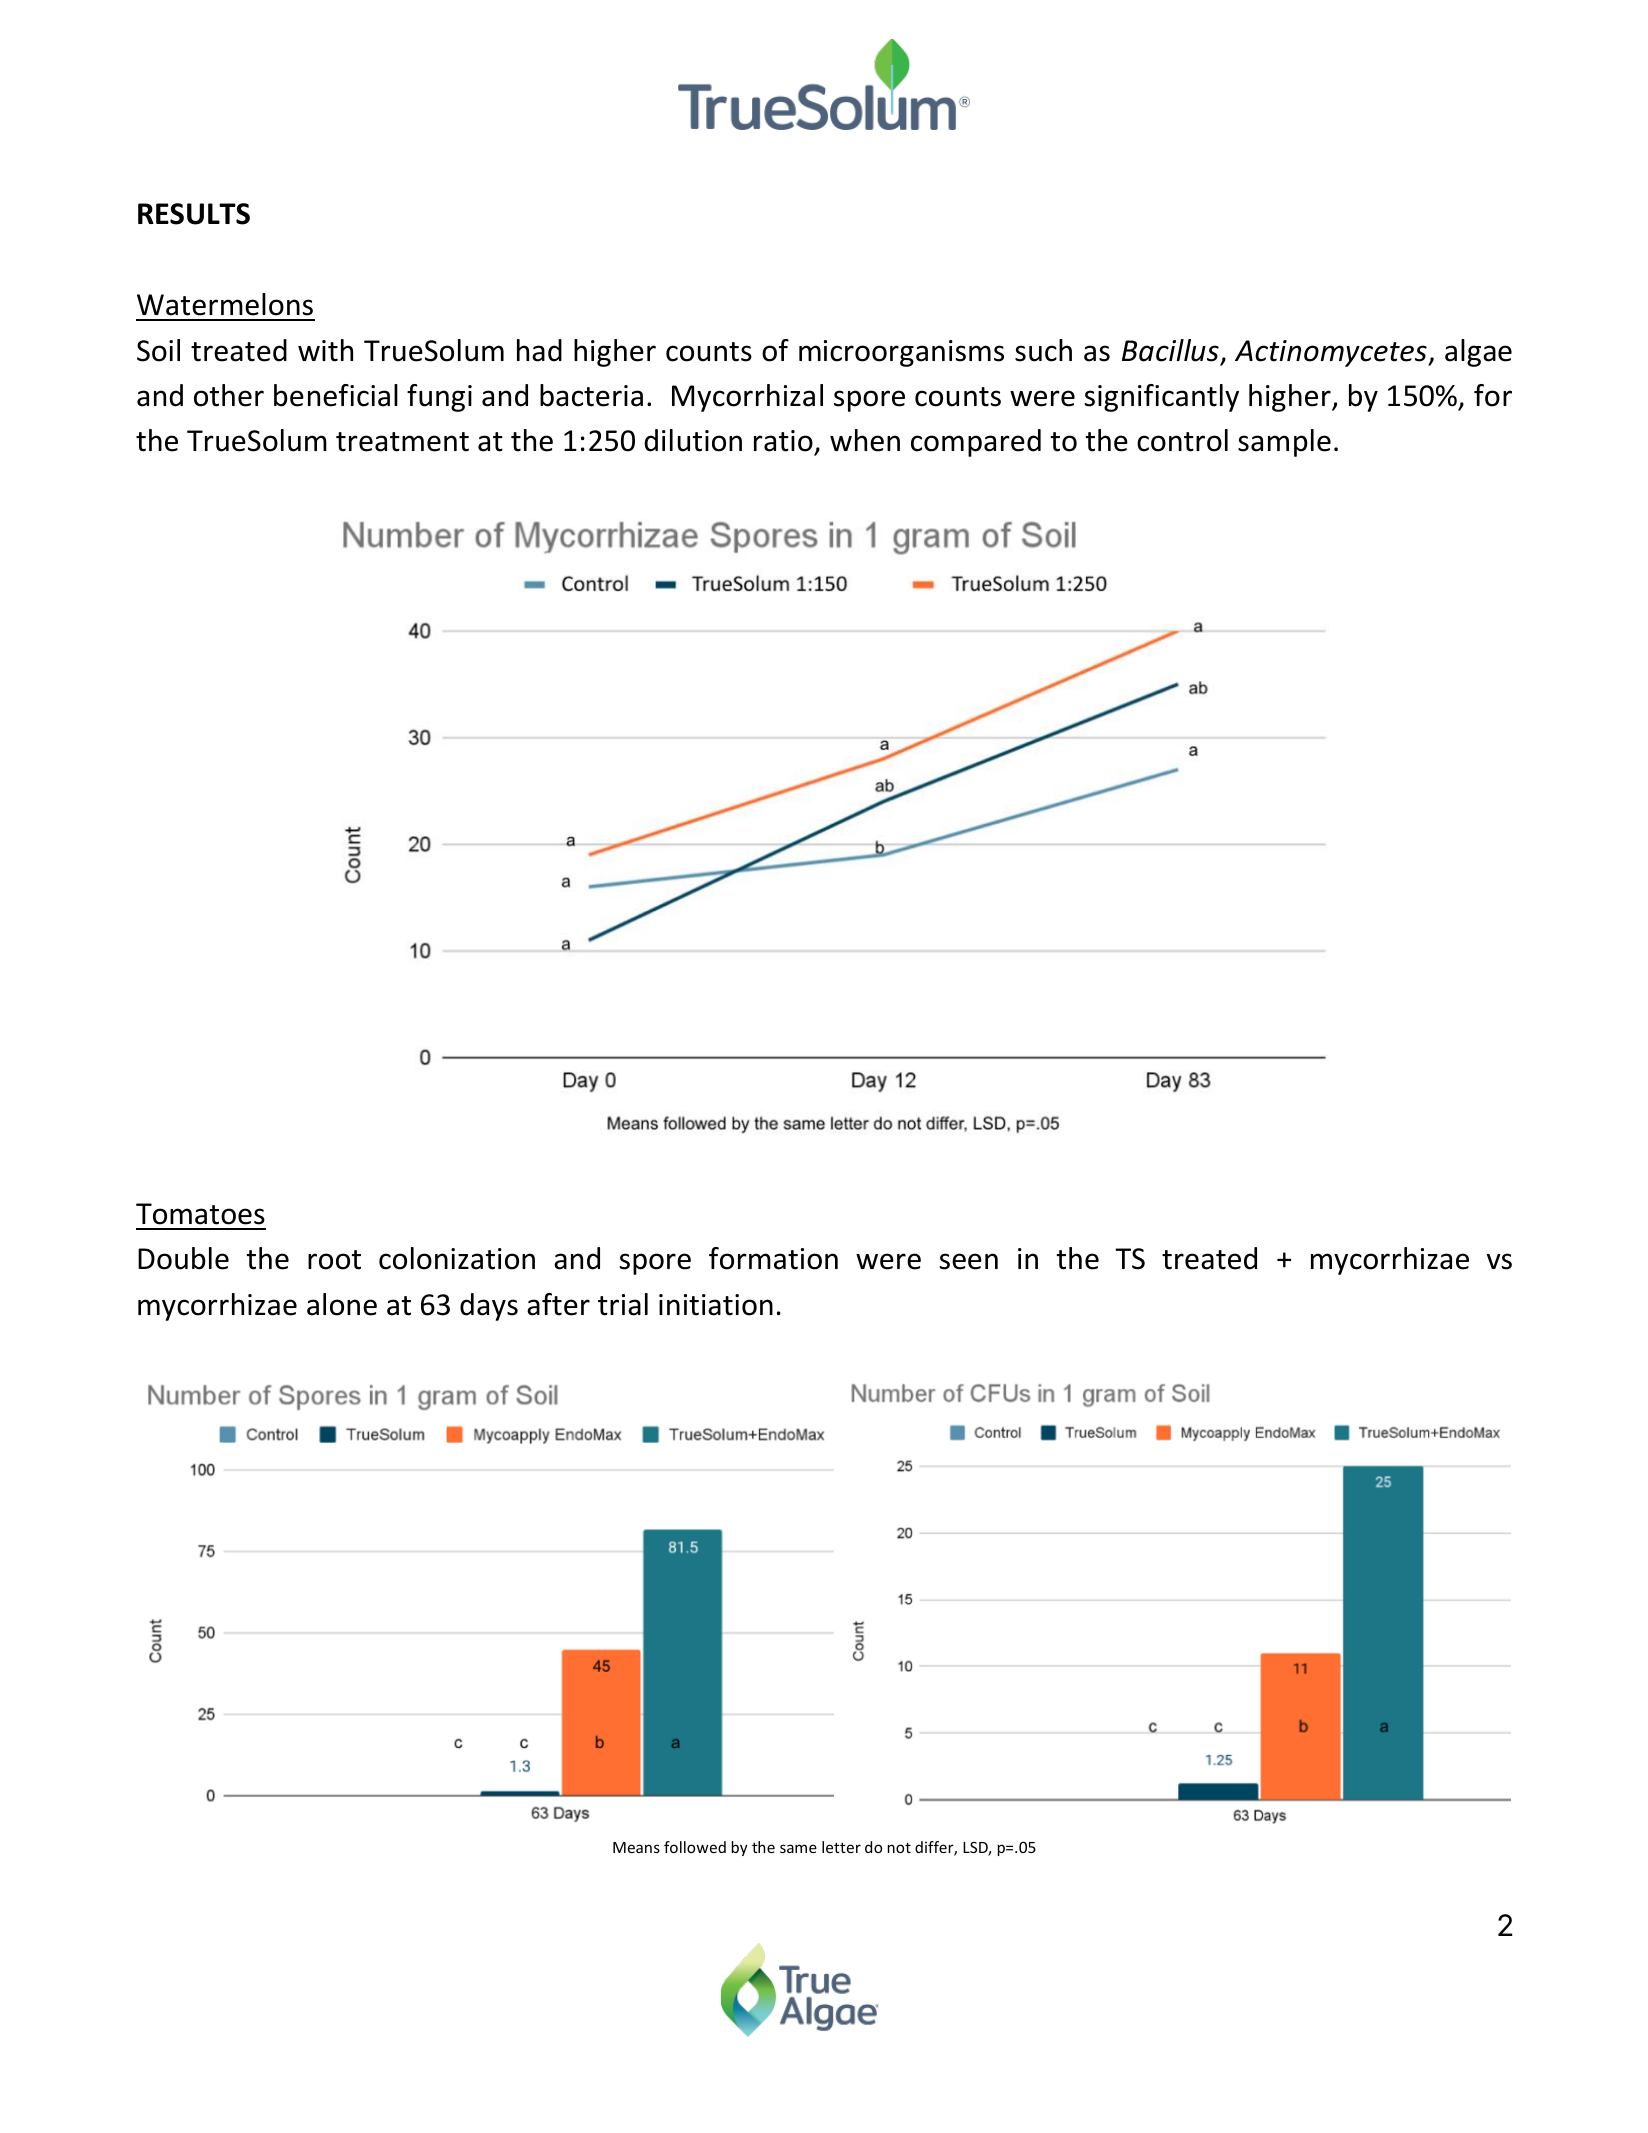  I want to click on formation, so click(773, 1258).
